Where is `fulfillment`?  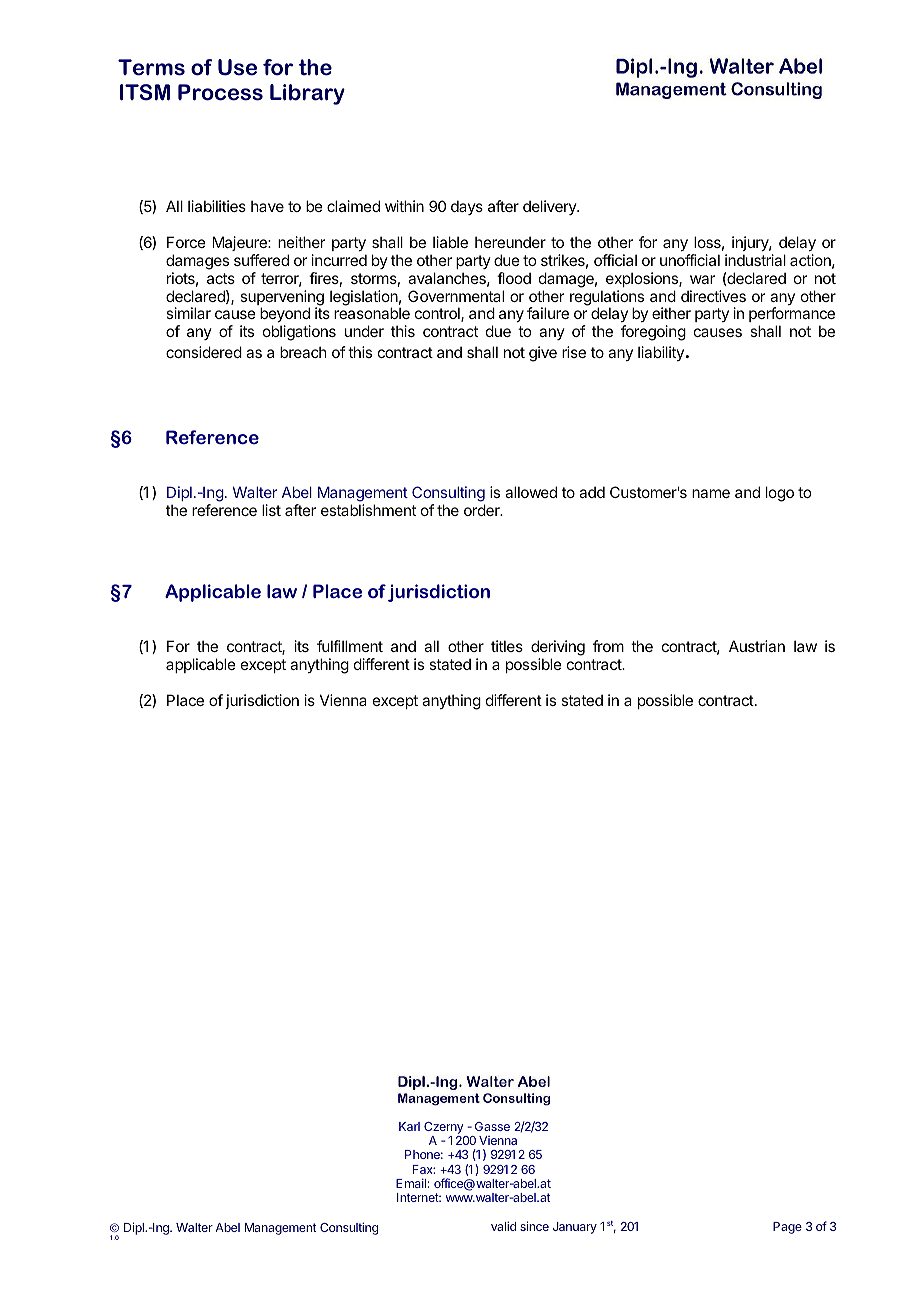
fulfillment is located at coordinates (350, 646).
